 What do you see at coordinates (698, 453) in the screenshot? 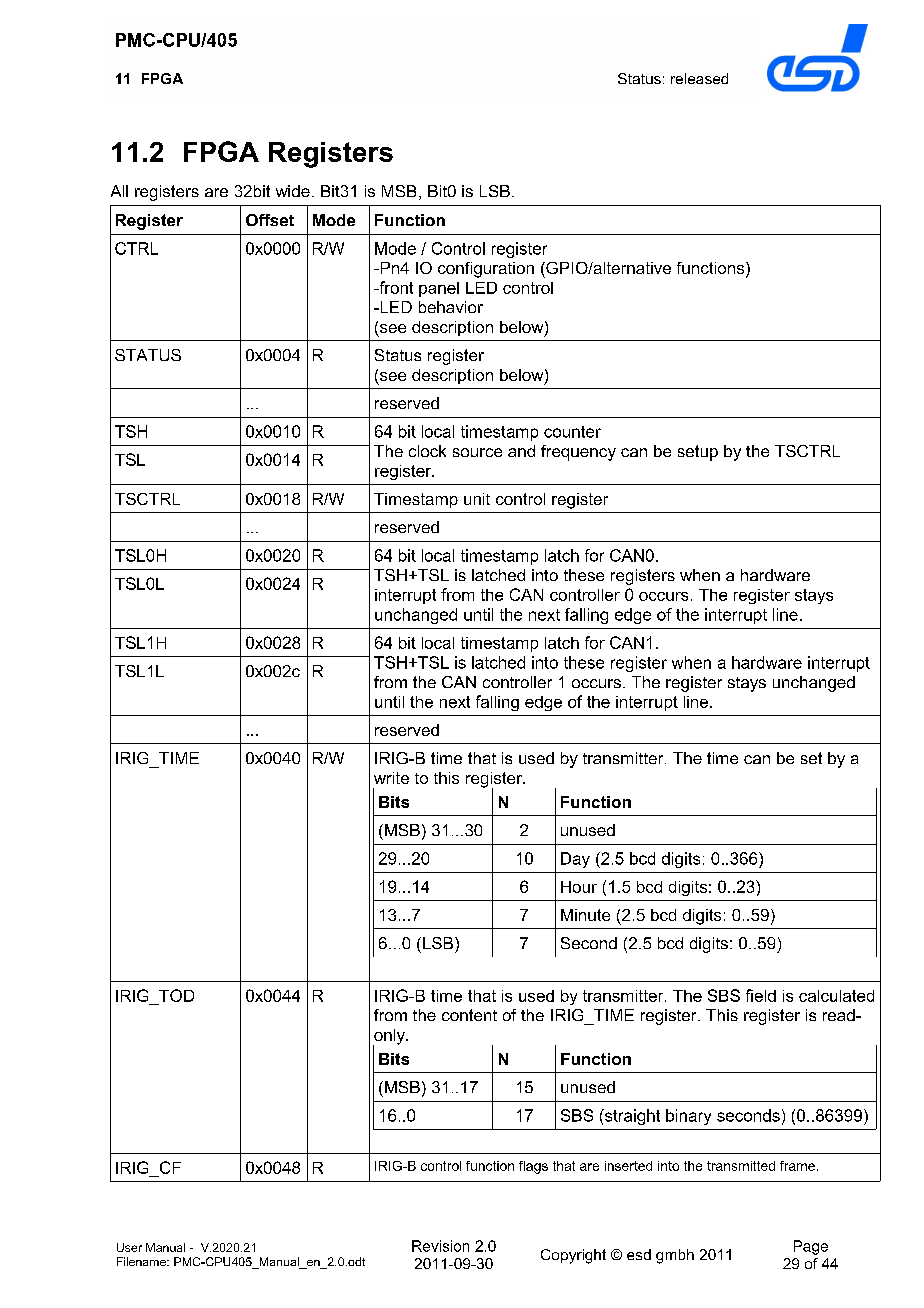
I see `setup` at bounding box center [698, 453].
